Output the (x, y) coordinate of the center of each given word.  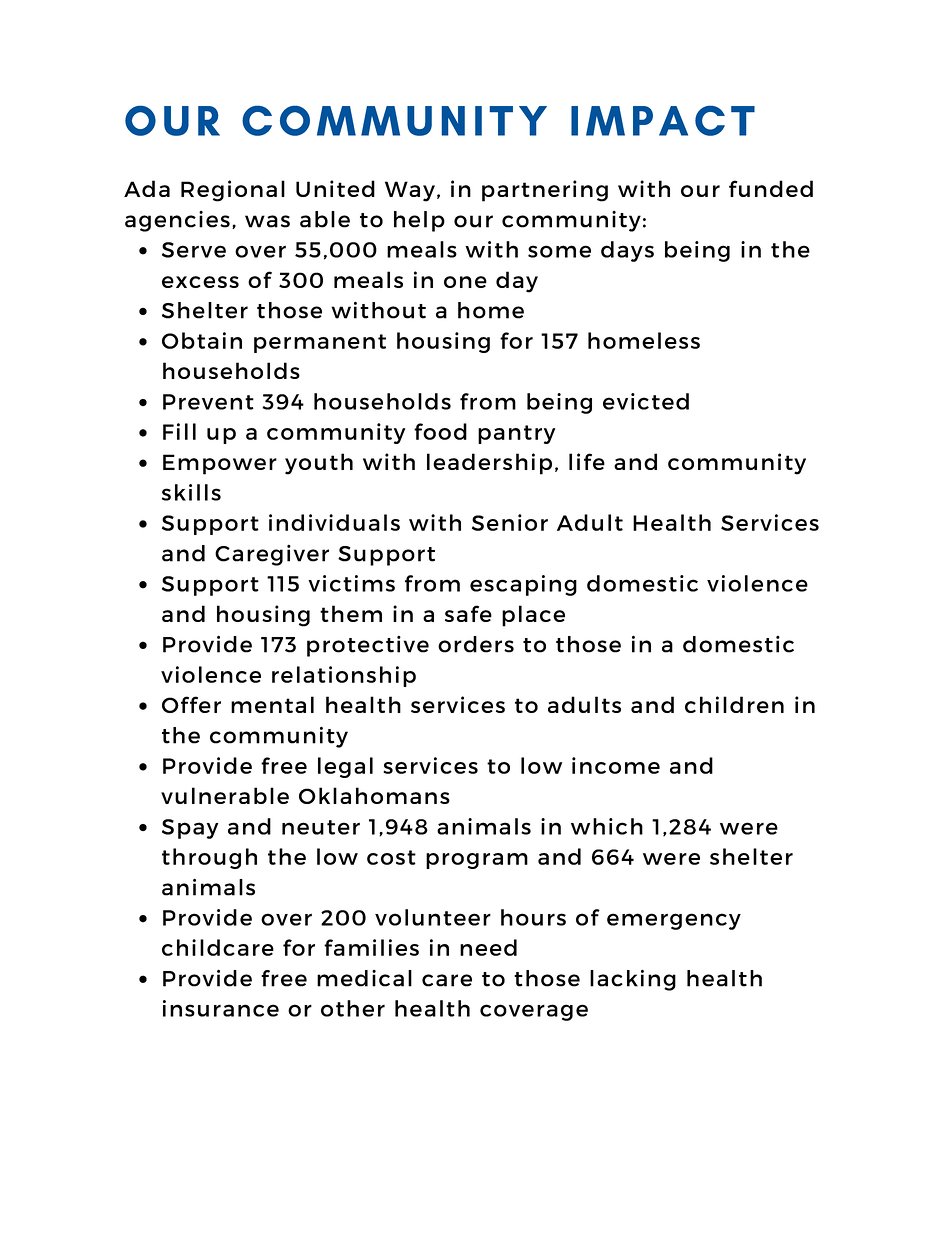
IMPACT (663, 121)
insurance (221, 1008)
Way (410, 191)
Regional (233, 191)
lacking (633, 980)
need (488, 947)
